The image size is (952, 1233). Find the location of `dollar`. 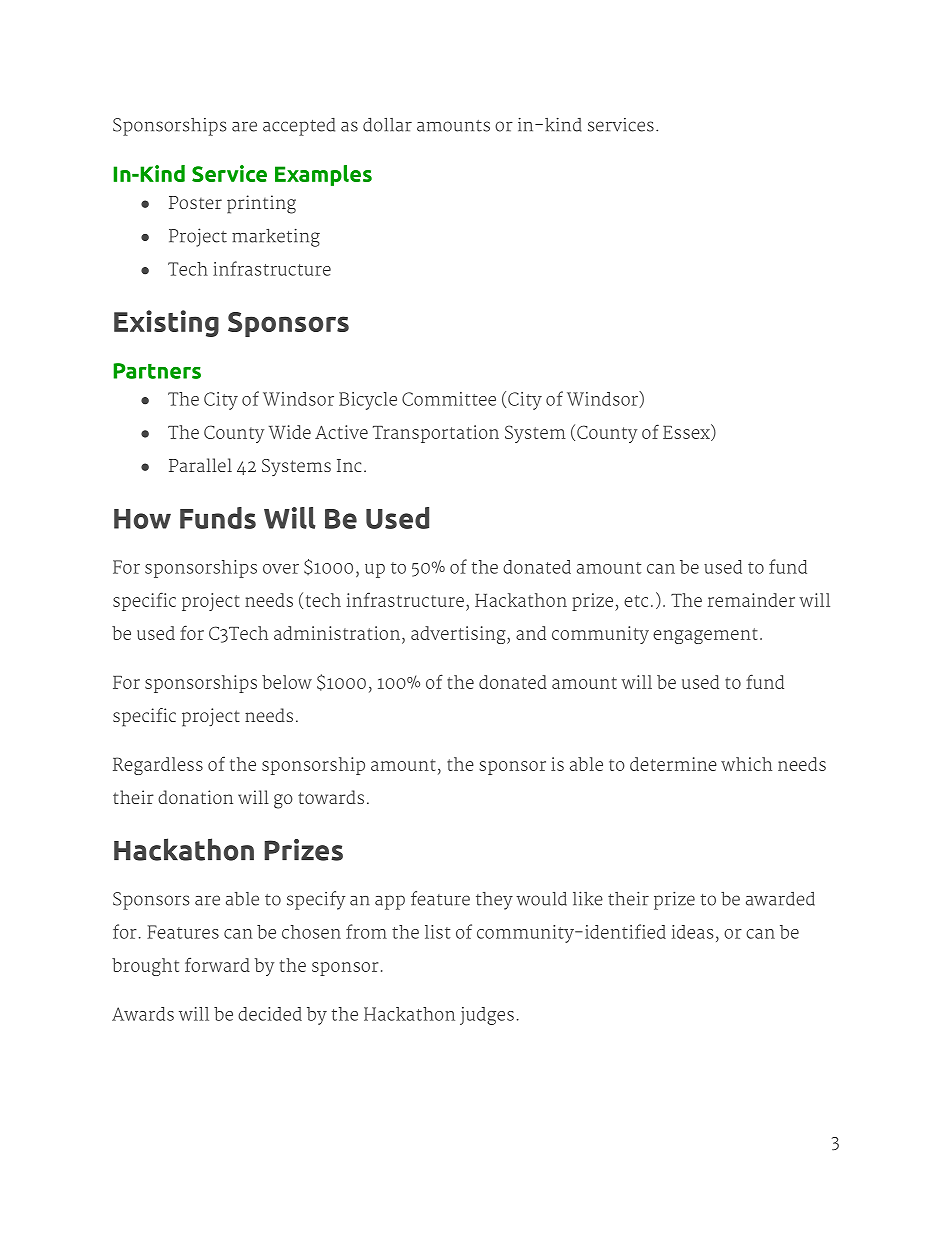

dollar is located at coordinates (387, 124).
